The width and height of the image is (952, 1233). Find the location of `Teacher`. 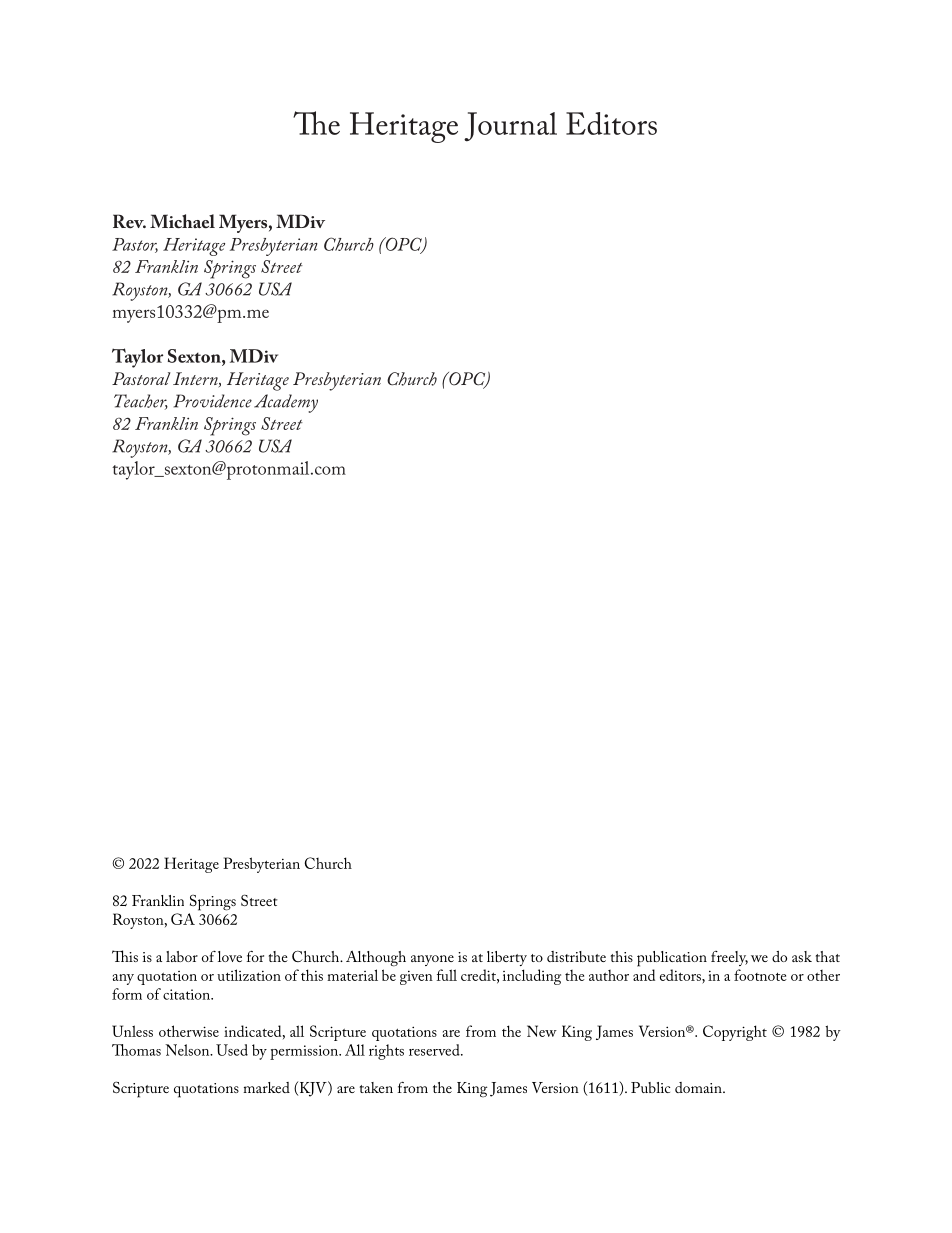

Teacher is located at coordinates (141, 402).
